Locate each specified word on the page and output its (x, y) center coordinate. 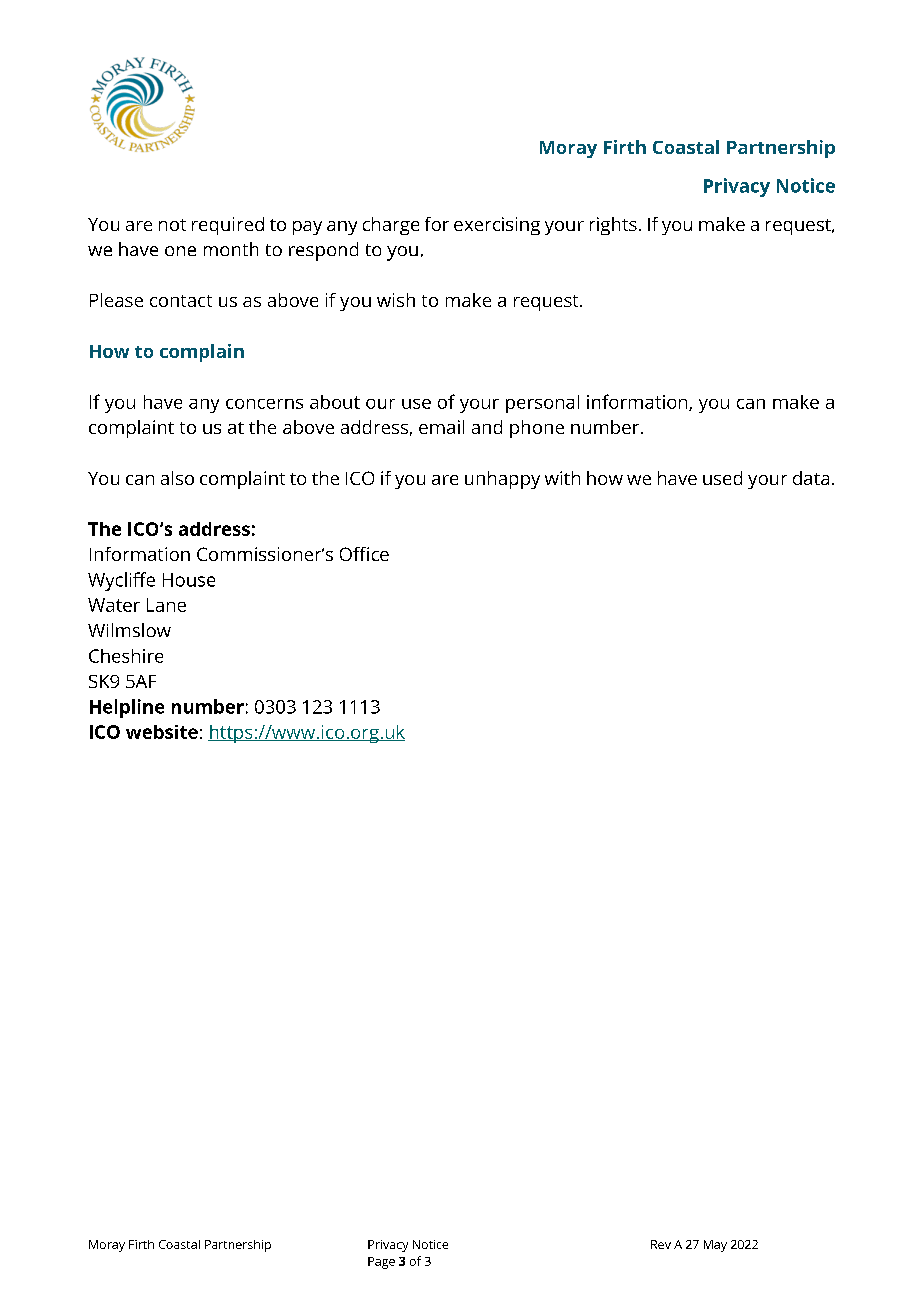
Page (381, 1263)
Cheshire (126, 656)
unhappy (502, 480)
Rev (661, 1244)
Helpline (127, 708)
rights (613, 226)
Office (364, 554)
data (811, 478)
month (231, 249)
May (715, 1246)
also (177, 478)
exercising (497, 226)
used (722, 478)
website (162, 732)
